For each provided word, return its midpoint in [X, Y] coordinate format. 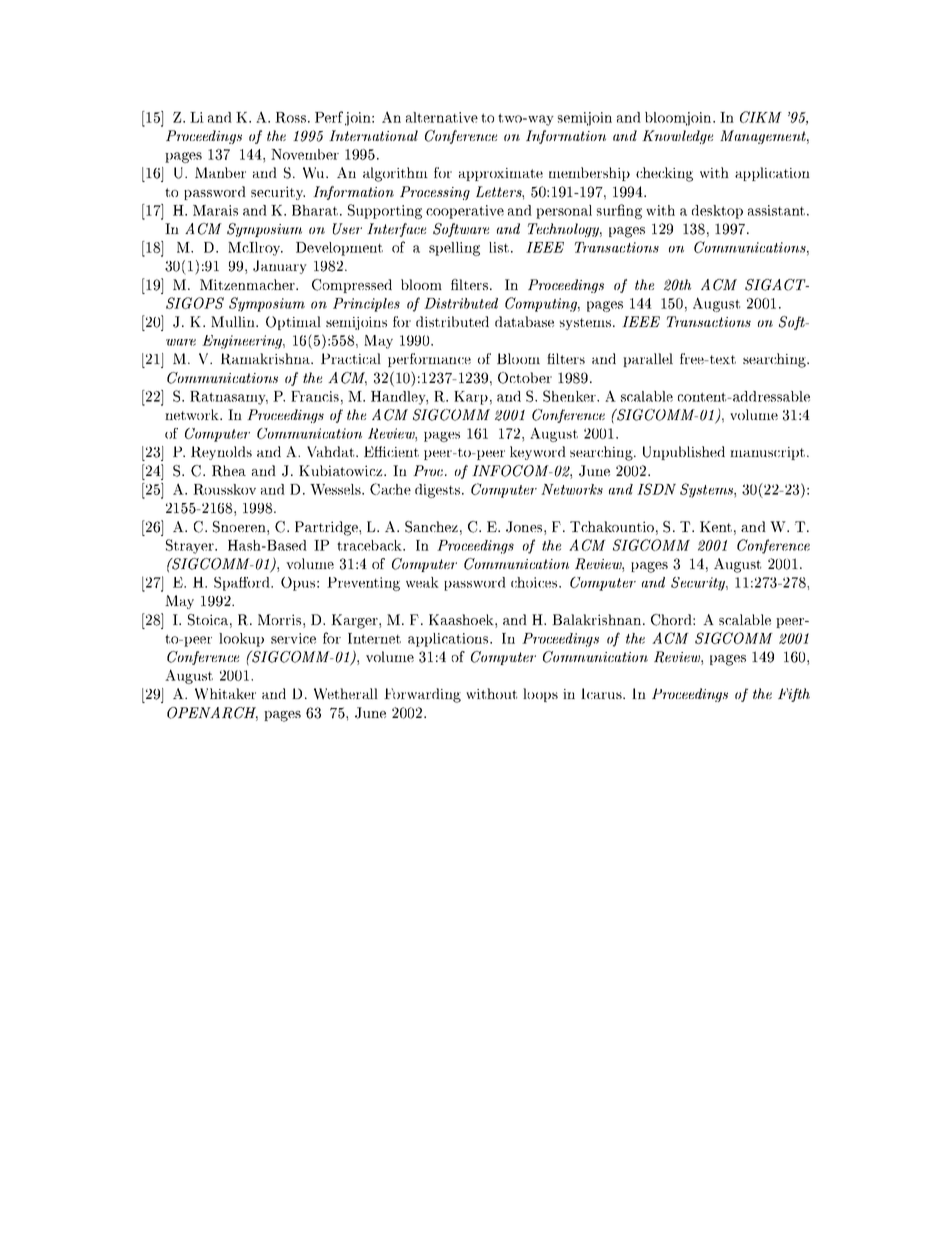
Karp [471, 398]
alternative [442, 117]
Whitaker [225, 694]
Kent [716, 526]
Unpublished [684, 453]
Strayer [191, 546]
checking [664, 174]
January [280, 267]
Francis [315, 396]
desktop [717, 212]
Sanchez [431, 527]
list [499, 247]
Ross [290, 117]
